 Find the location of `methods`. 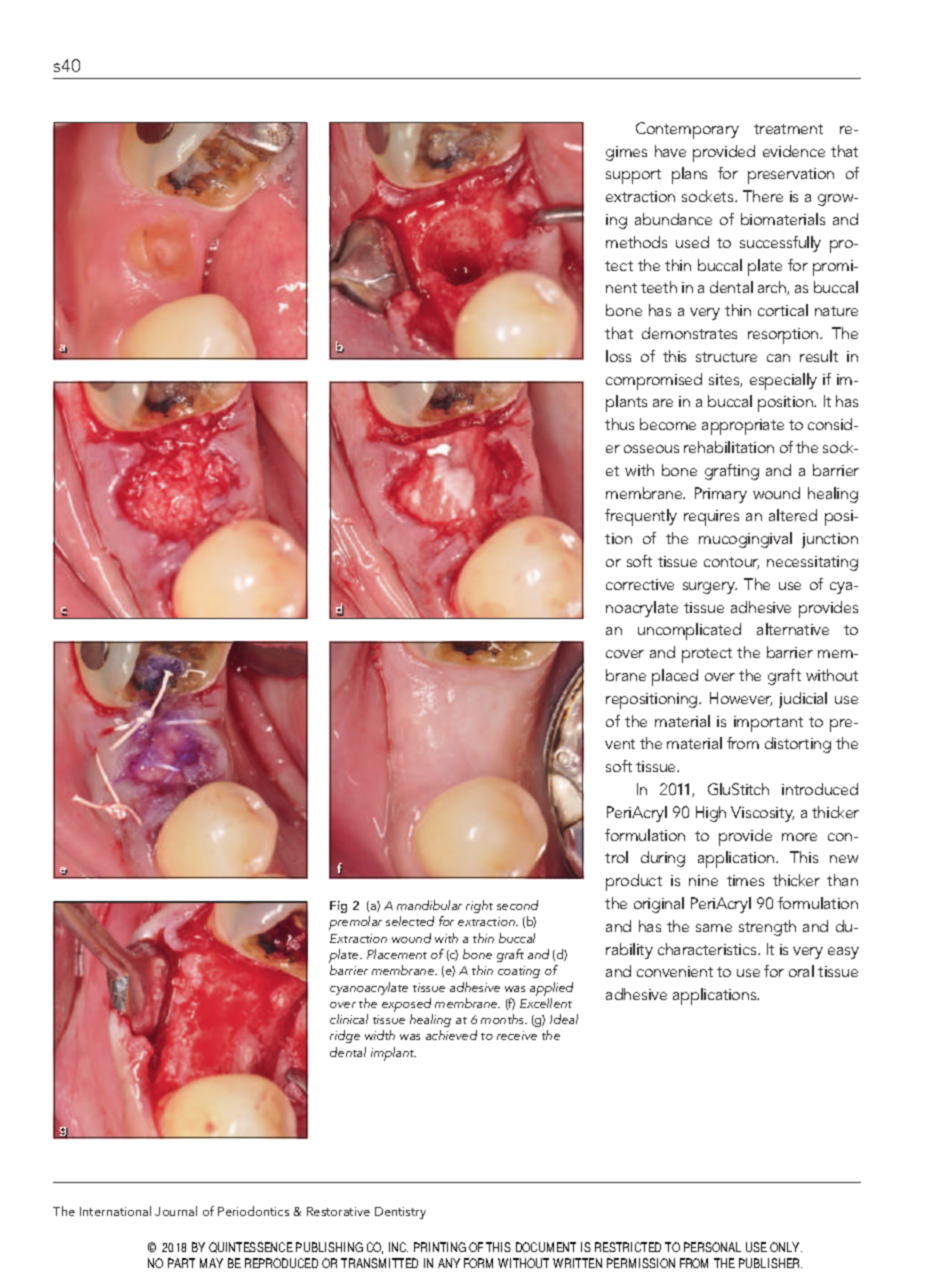

methods is located at coordinates (636, 242).
